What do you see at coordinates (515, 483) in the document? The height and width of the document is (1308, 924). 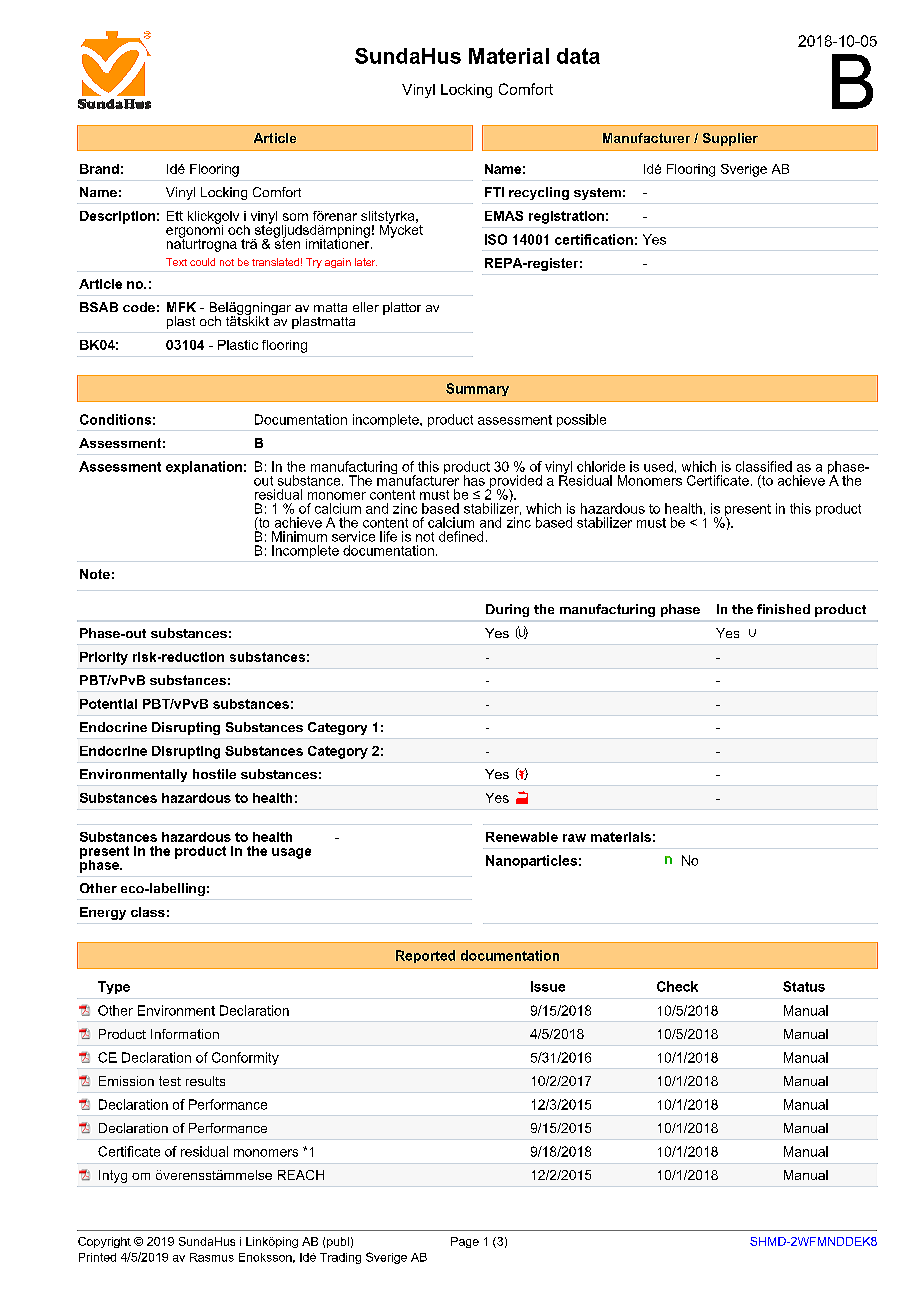 I see `provided` at bounding box center [515, 483].
